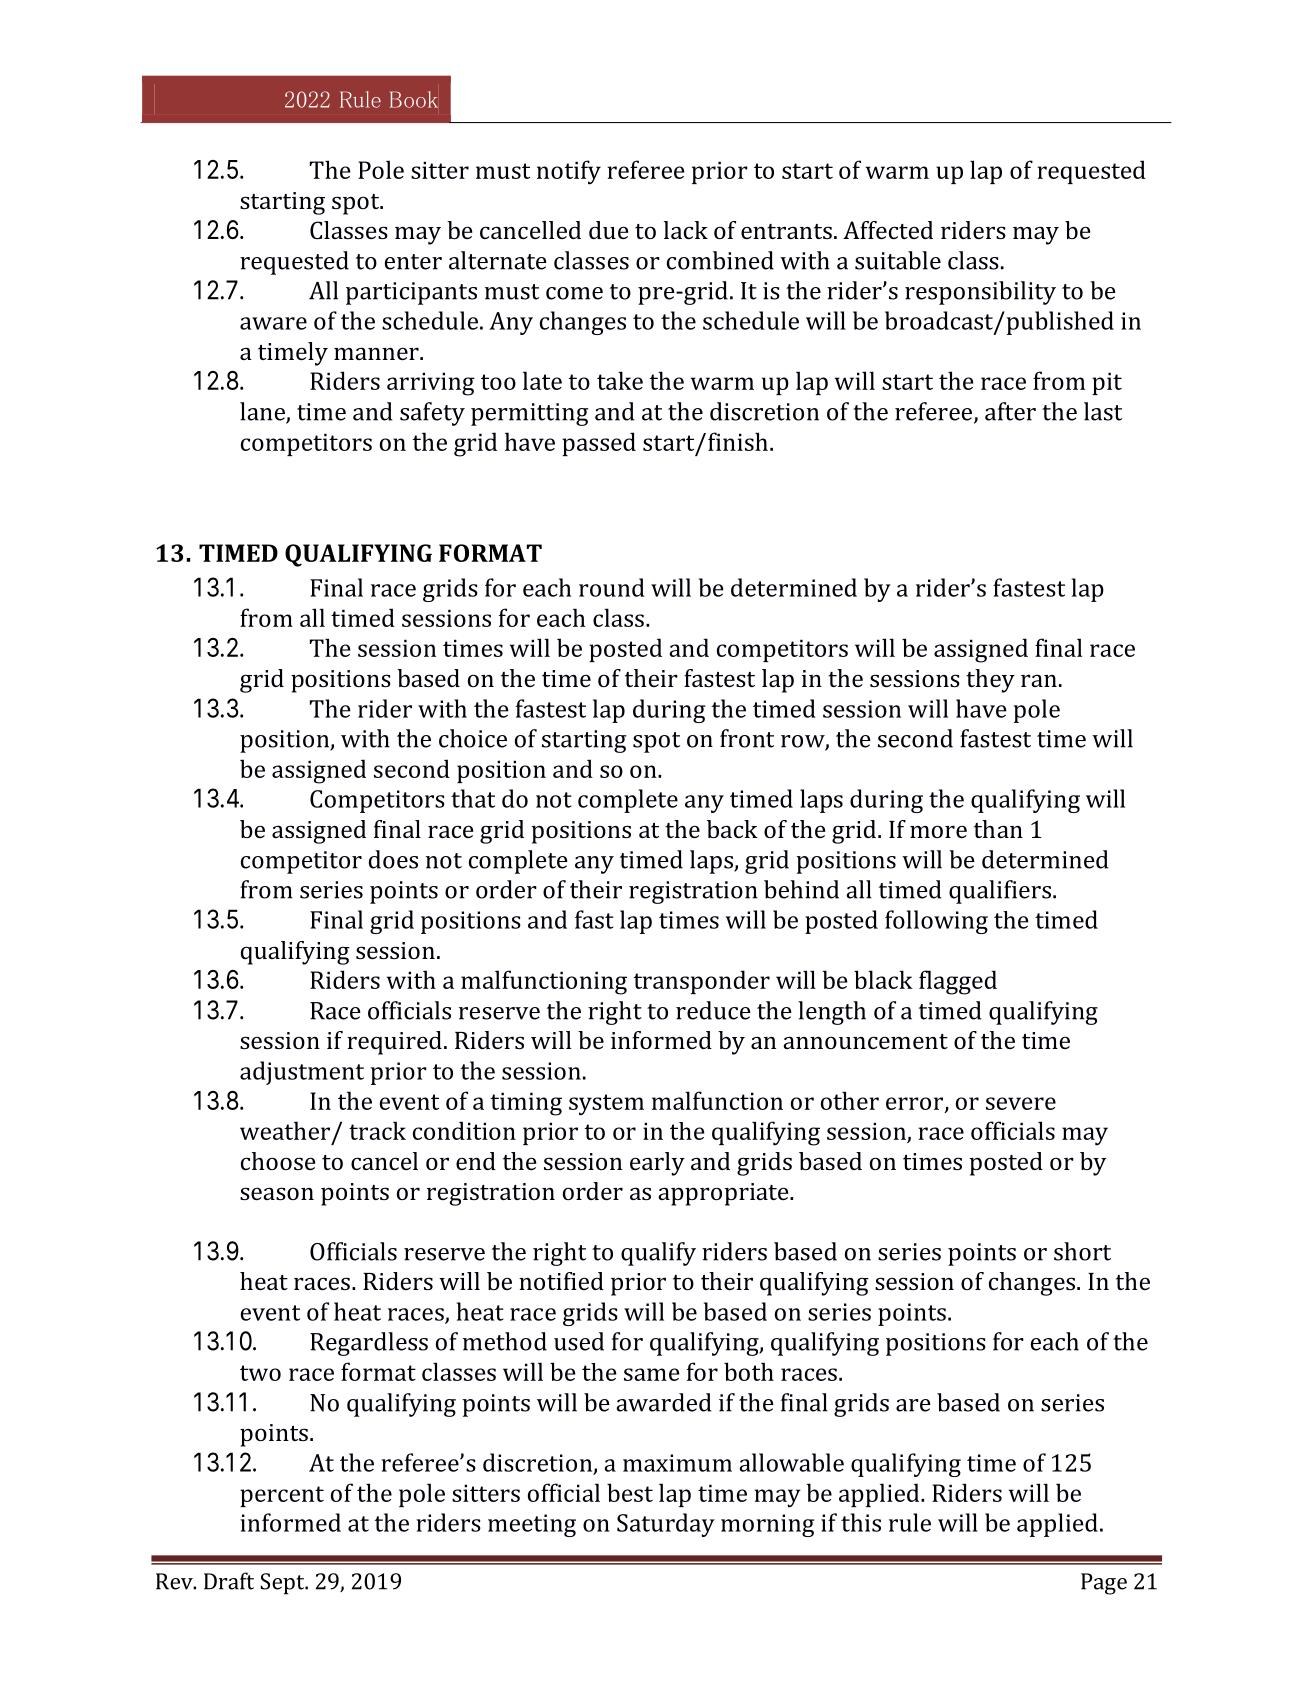 The height and width of the image is (1699, 1313). Describe the element at coordinates (282, 1496) in the image. I see `percent` at that location.
